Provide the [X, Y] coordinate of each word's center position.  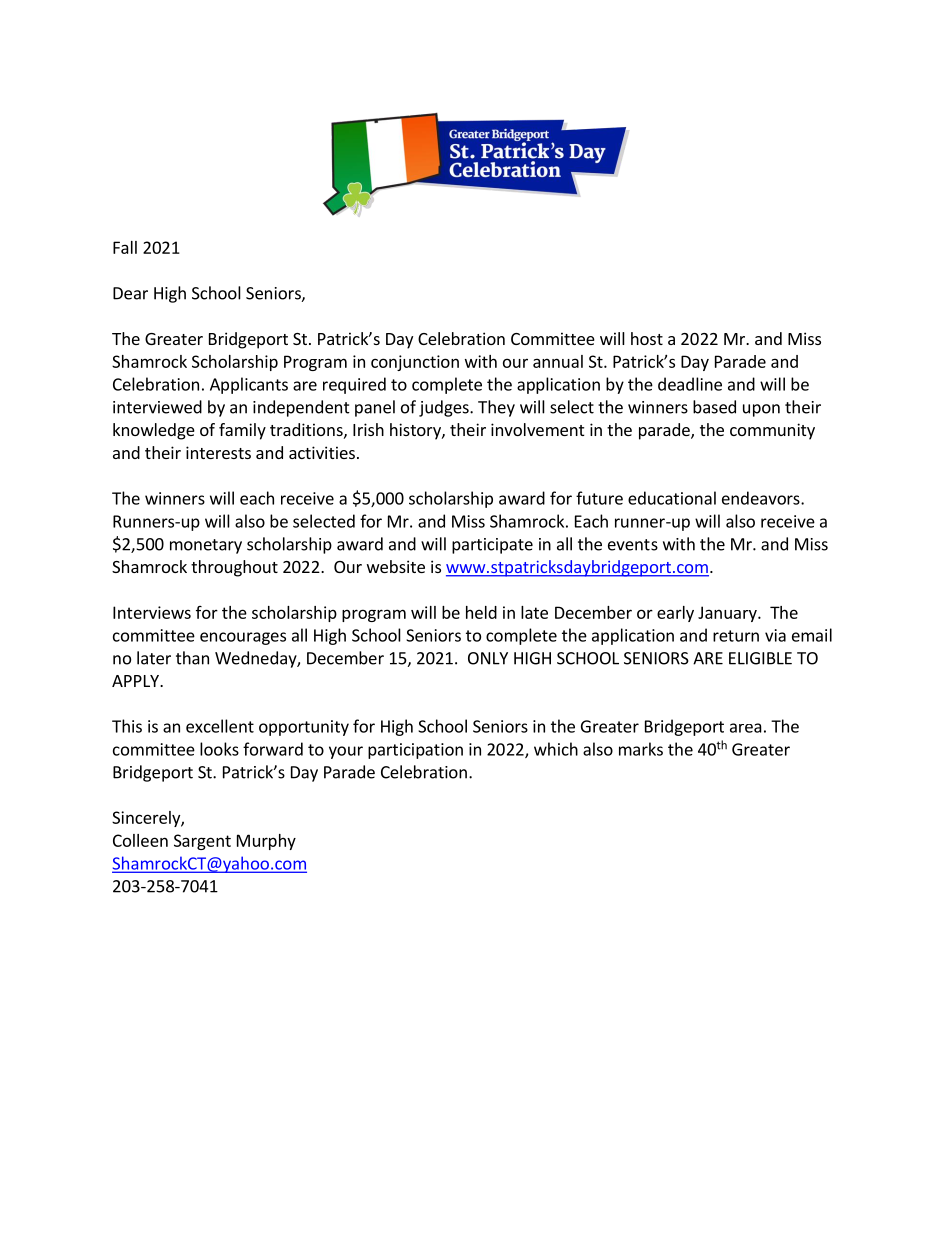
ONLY [488, 658]
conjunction [415, 363]
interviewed [157, 407]
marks [641, 749]
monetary [206, 546]
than [192, 658]
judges [445, 408]
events [633, 545]
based [714, 407]
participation [415, 751]
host [647, 338]
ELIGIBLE [760, 658]
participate [492, 546]
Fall [125, 247]
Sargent [202, 842]
